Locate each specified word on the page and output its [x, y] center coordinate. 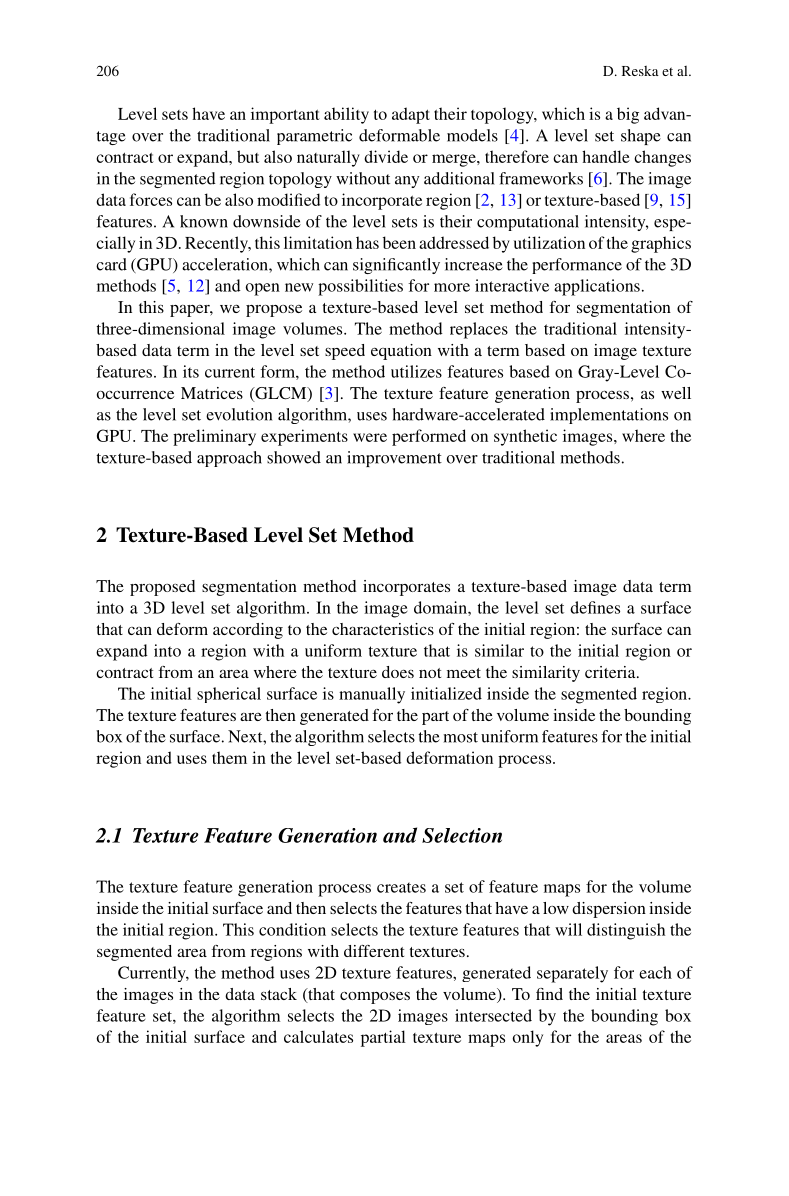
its [191, 371]
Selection [462, 835]
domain [441, 607]
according [248, 631]
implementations [609, 416]
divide [386, 156]
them [229, 757]
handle [606, 156]
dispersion [609, 910]
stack [279, 994]
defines [595, 607]
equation [401, 352]
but [248, 156]
